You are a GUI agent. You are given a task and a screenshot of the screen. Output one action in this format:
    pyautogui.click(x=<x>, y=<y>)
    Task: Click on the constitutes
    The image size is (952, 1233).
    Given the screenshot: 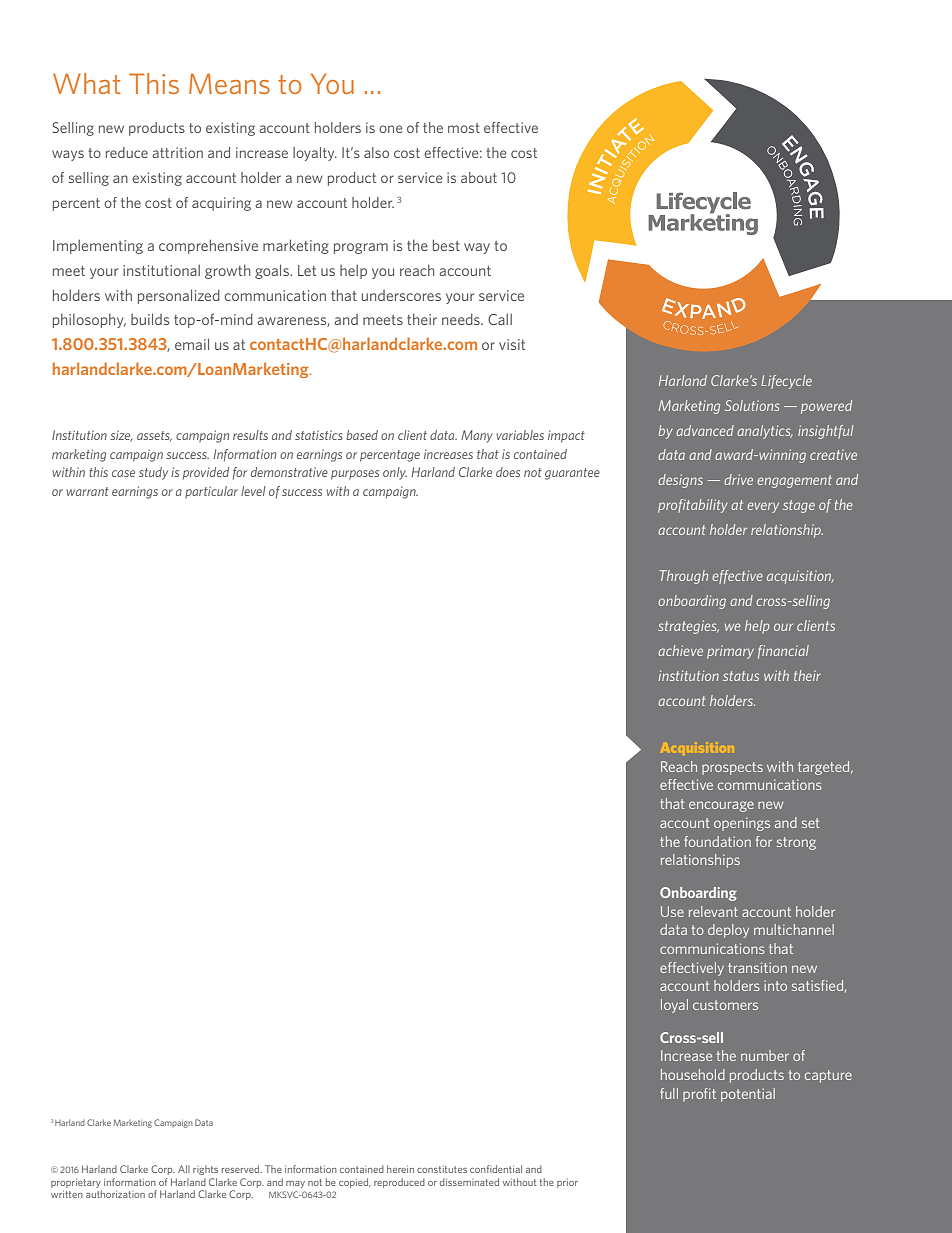 What is the action you would take?
    pyautogui.click(x=442, y=1169)
